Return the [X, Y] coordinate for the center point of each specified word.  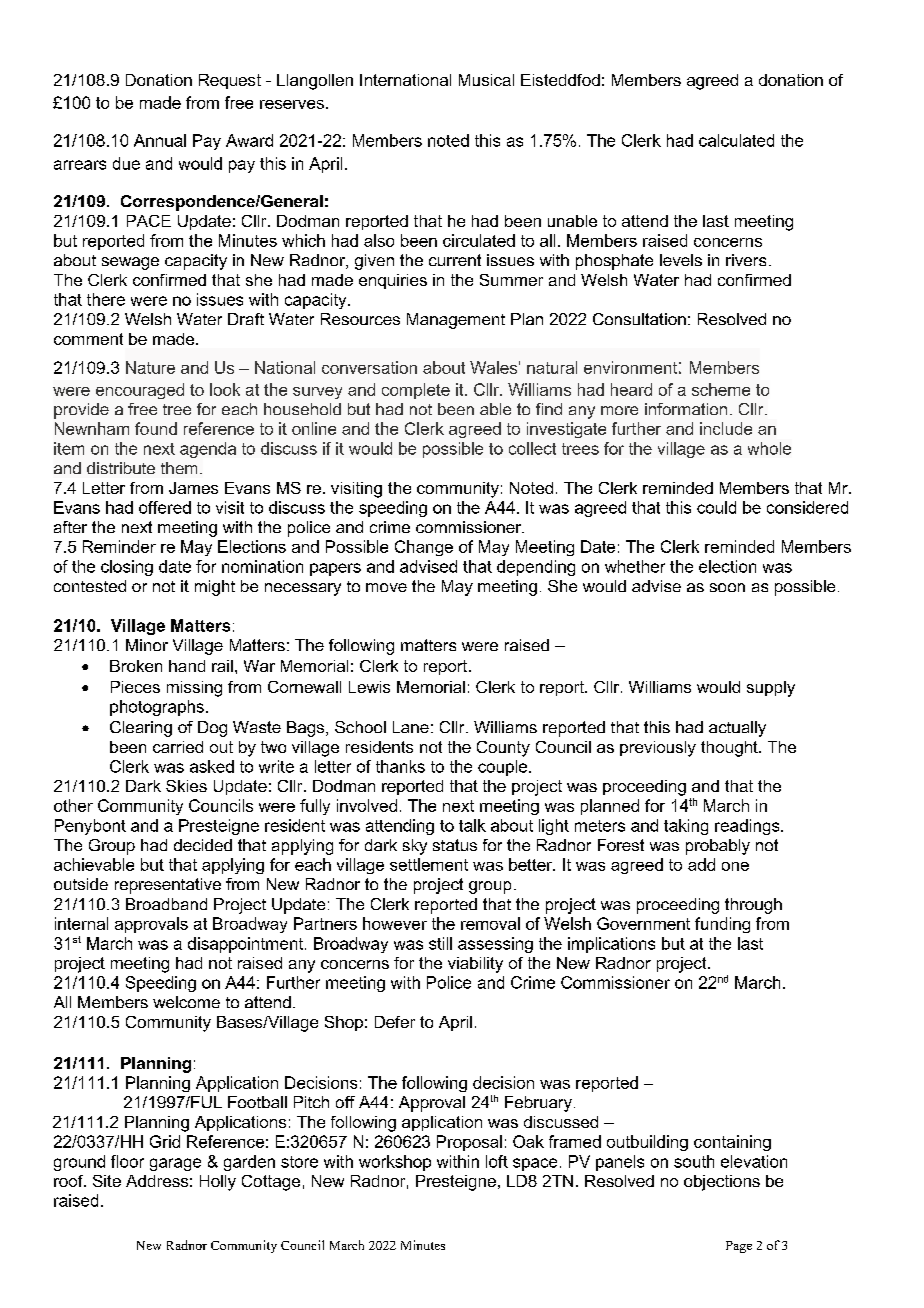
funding [722, 925]
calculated [736, 140]
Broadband [166, 904]
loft [497, 1161]
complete [416, 391]
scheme [721, 389]
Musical [486, 80]
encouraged [140, 391]
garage [175, 1164]
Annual [160, 140]
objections [722, 1183]
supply [771, 689]
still [440, 943]
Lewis [369, 687]
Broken [136, 666]
